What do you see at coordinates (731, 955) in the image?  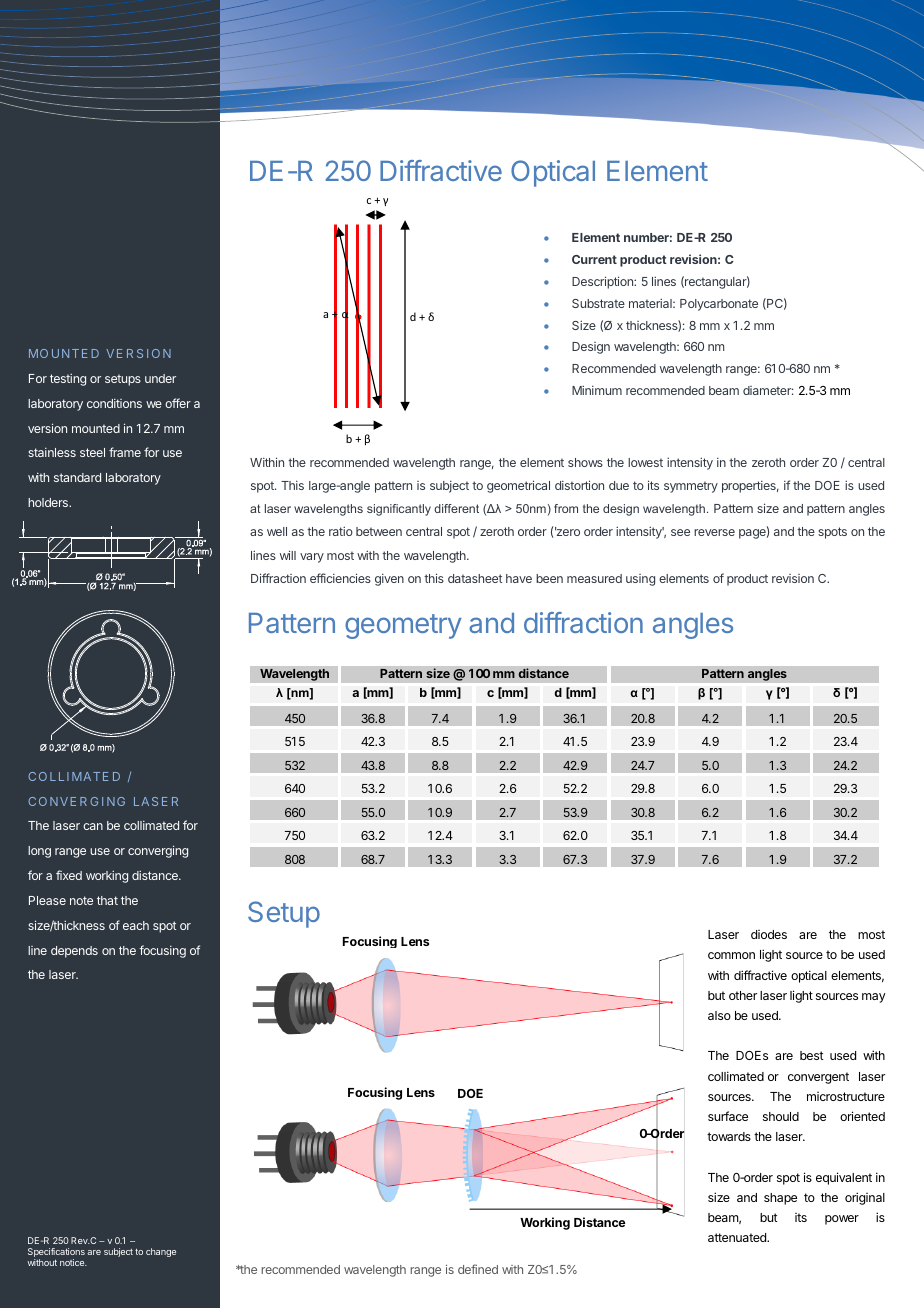 I see `common` at bounding box center [731, 955].
